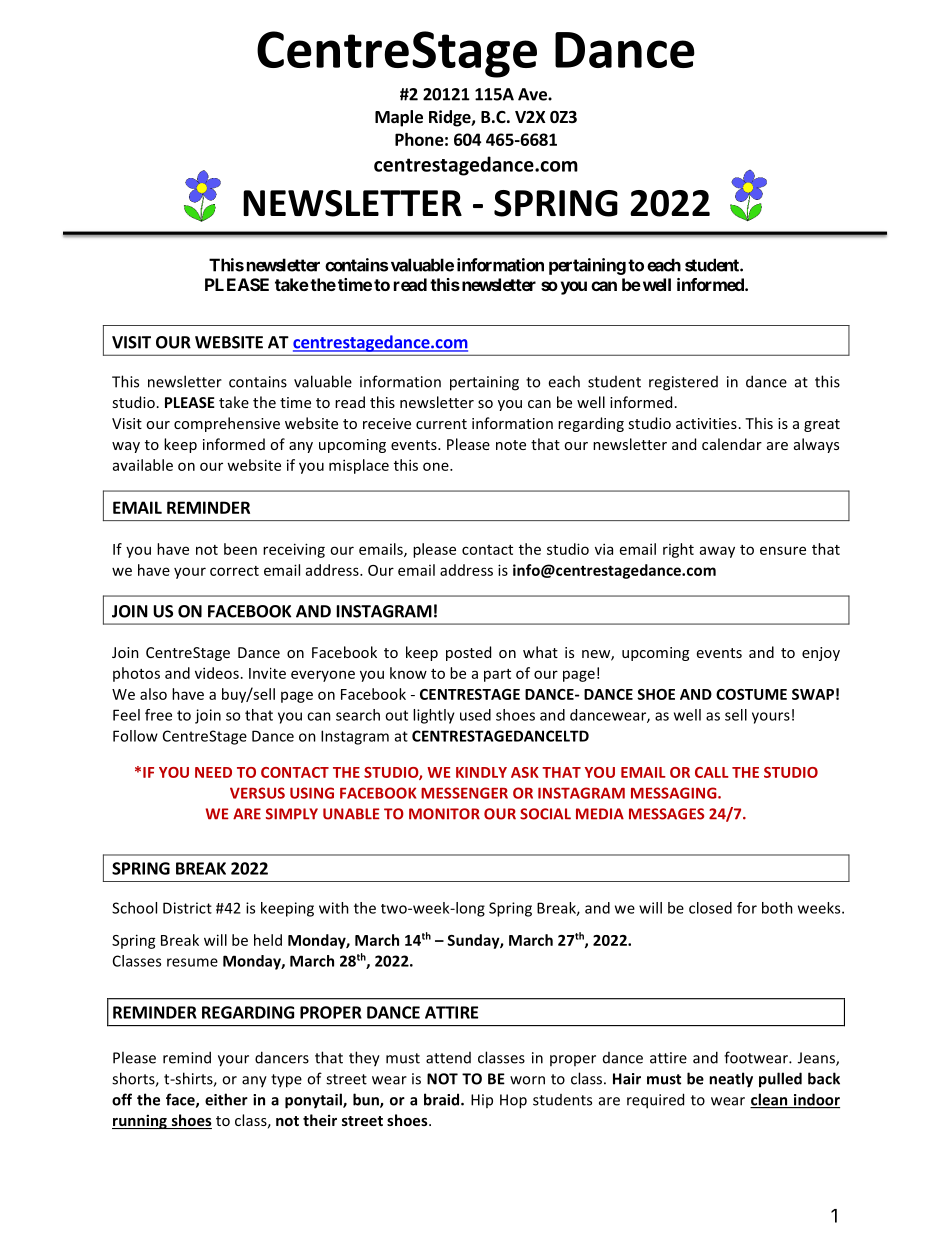 The image size is (952, 1233). What do you see at coordinates (226, 1099) in the image?
I see `either` at bounding box center [226, 1099].
